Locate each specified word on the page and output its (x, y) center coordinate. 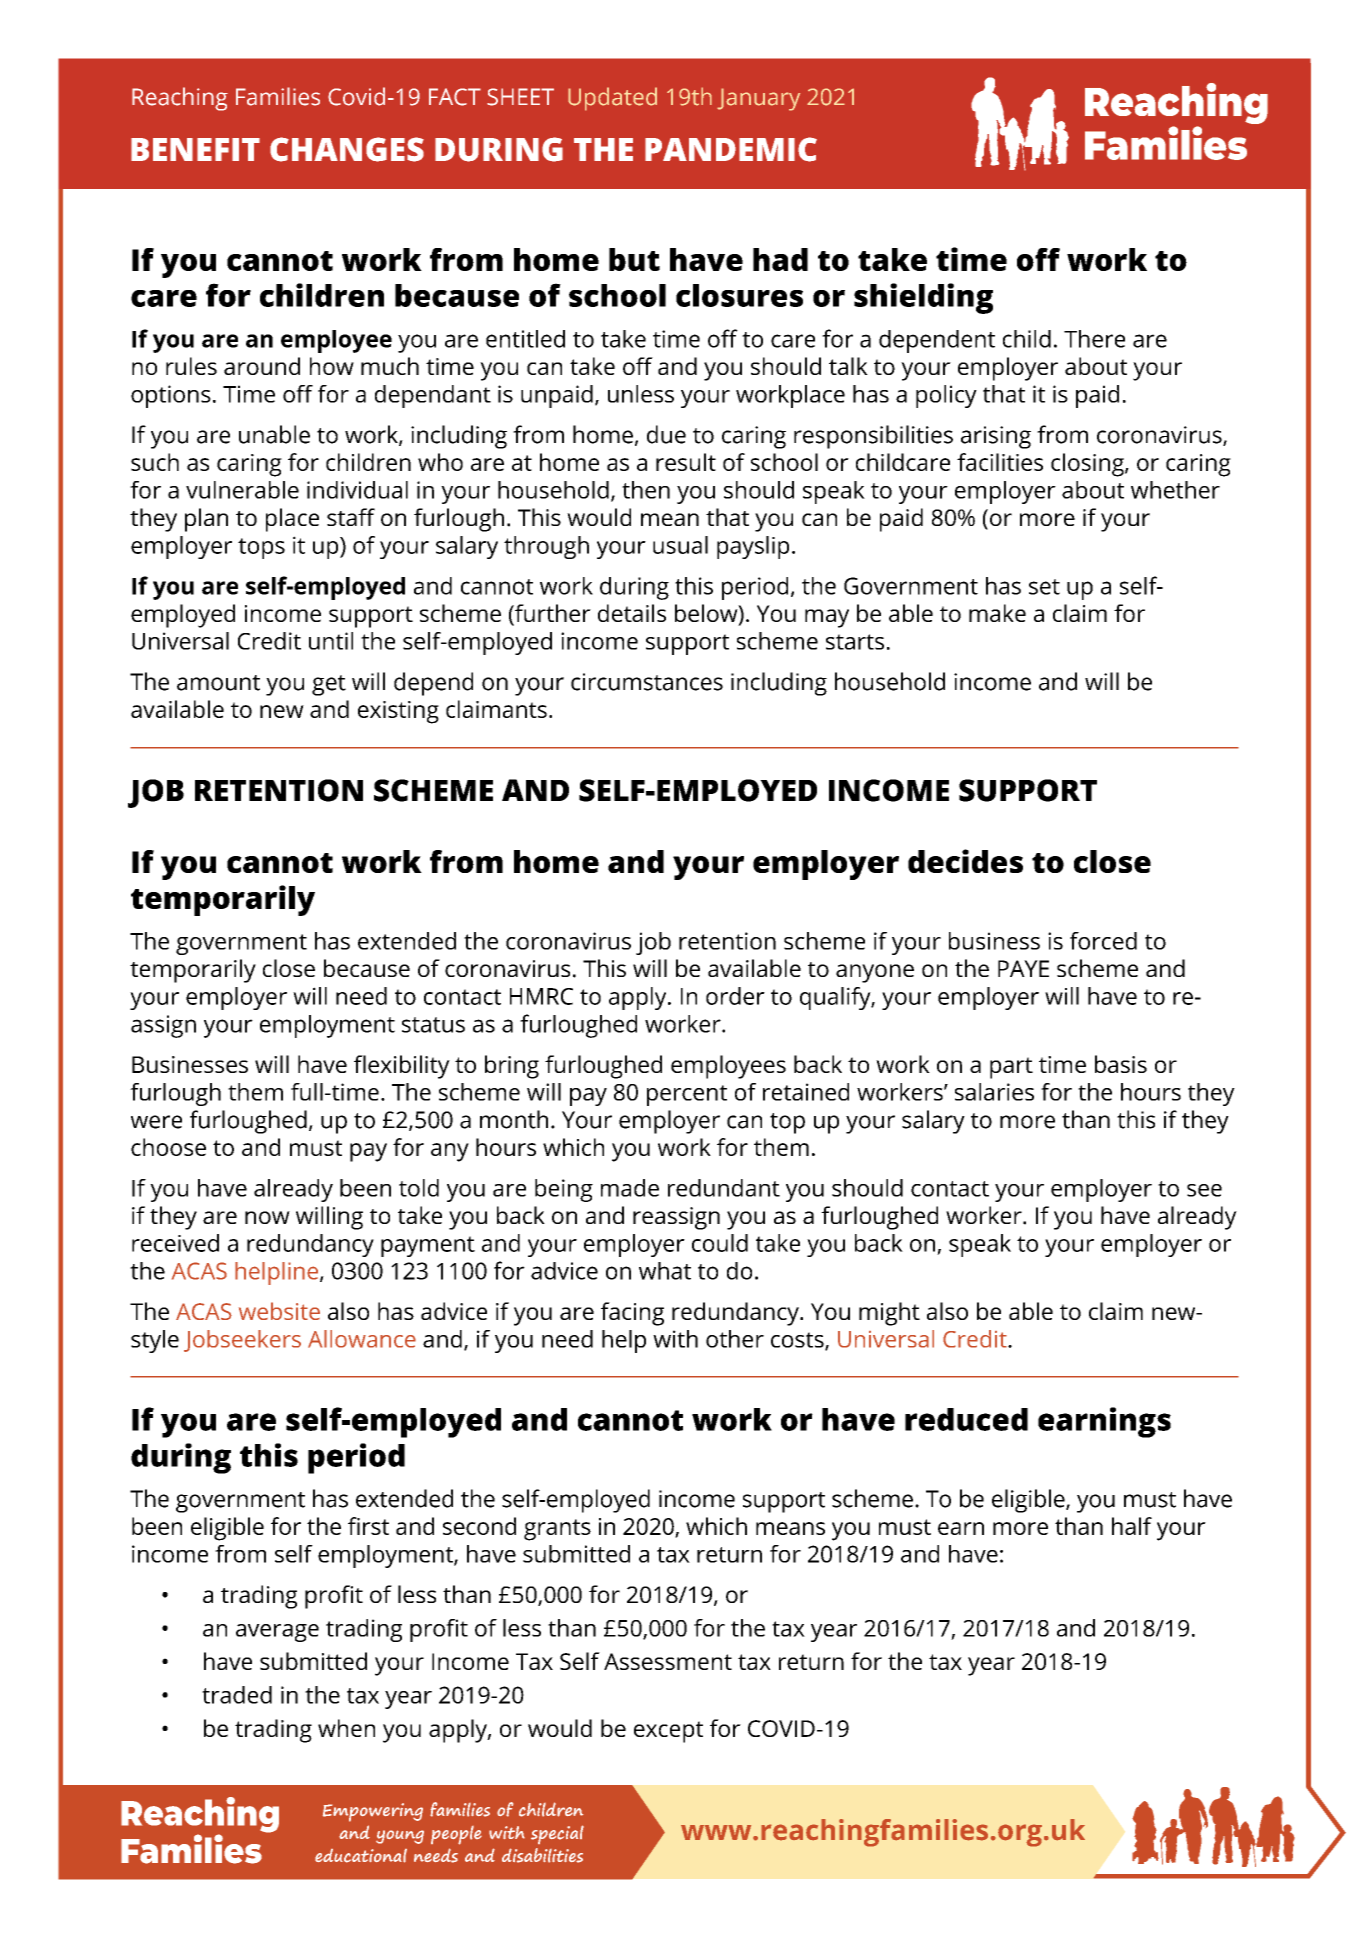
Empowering (373, 1812)
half (1132, 1526)
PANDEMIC (731, 149)
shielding (923, 298)
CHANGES (347, 149)
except (668, 1732)
